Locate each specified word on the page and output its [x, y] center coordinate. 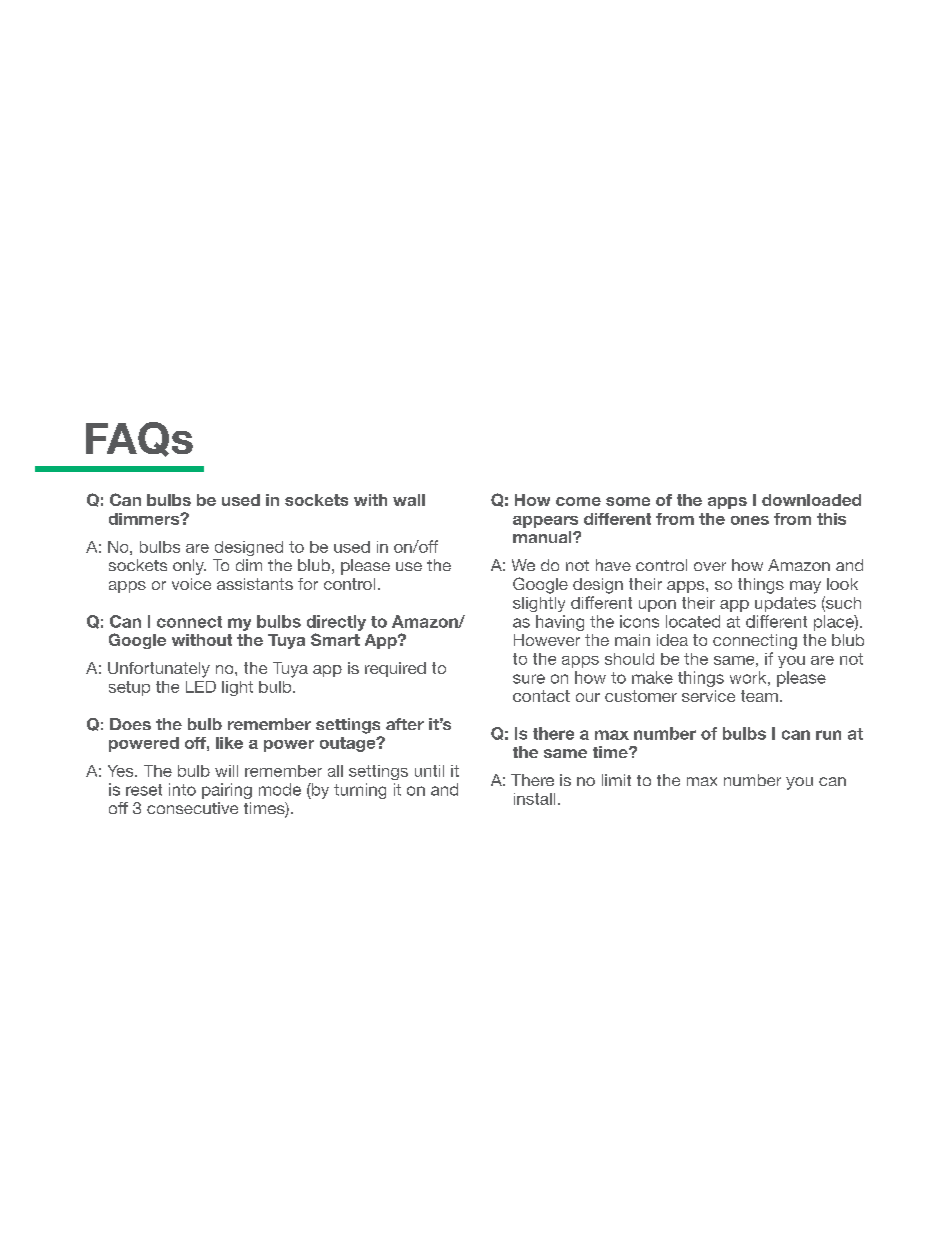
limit [616, 780]
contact [541, 696]
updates [785, 604]
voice [191, 584]
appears [545, 522]
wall [409, 500]
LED [201, 687]
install [534, 799]
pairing [227, 791]
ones [750, 520]
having [560, 623]
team [759, 696]
